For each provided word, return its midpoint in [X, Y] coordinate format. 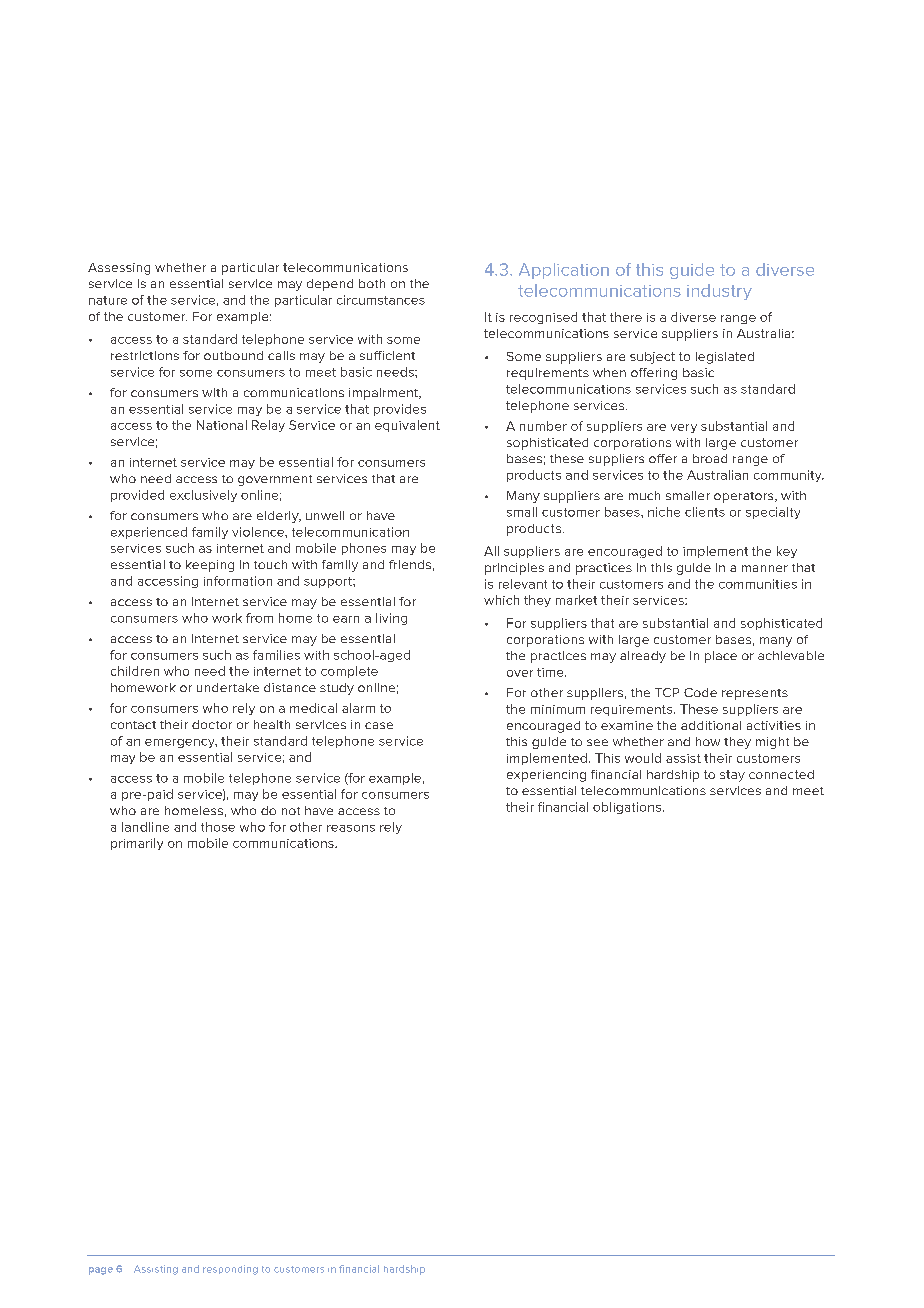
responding [230, 1270]
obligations [627, 808]
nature [108, 300]
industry [719, 292]
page [101, 1271]
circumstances [381, 300]
